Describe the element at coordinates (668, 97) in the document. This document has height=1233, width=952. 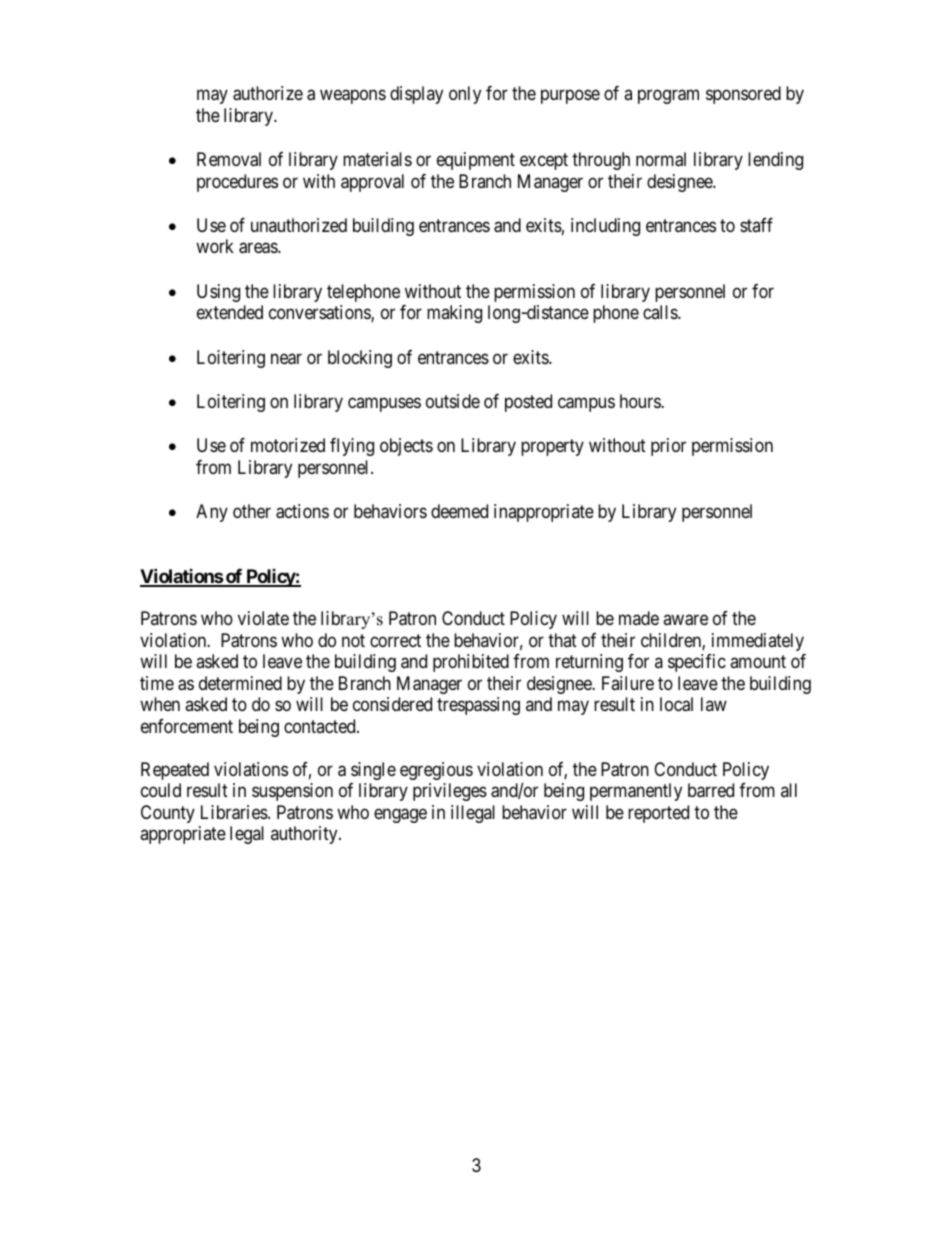
I see `program` at that location.
